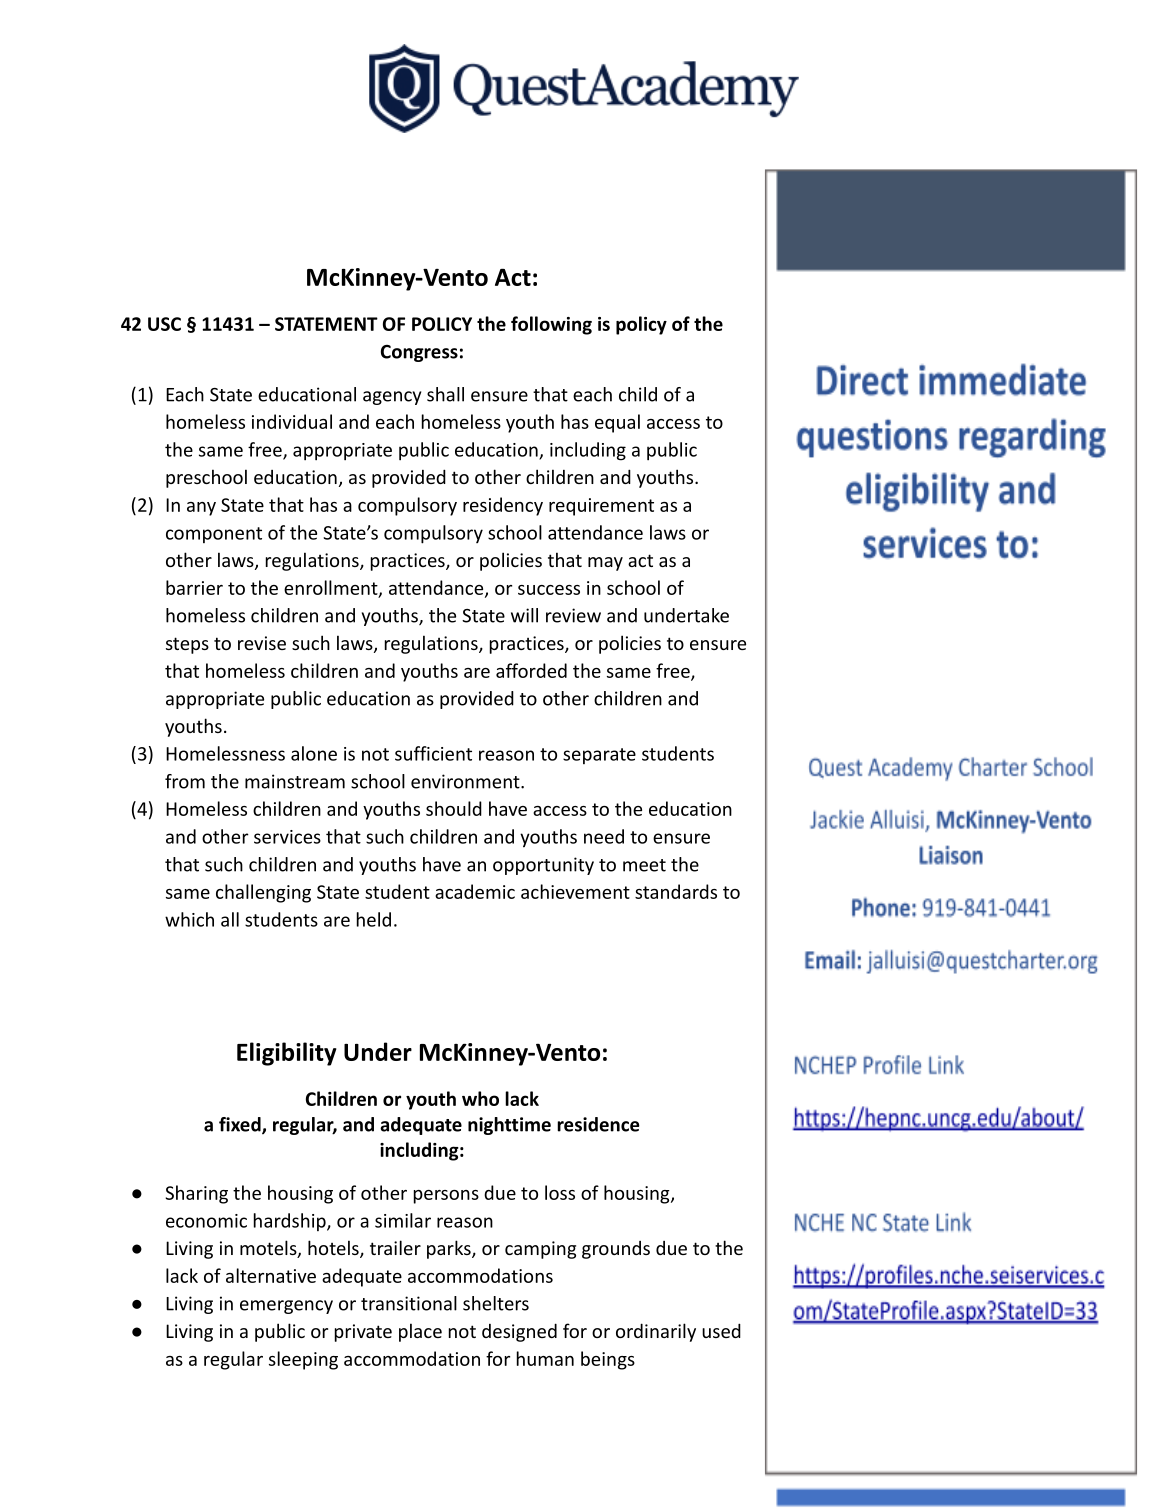 Image resolution: width=1168 pixels, height=1511 pixels. What do you see at coordinates (419, 353) in the screenshot?
I see `Congress` at bounding box center [419, 353].
